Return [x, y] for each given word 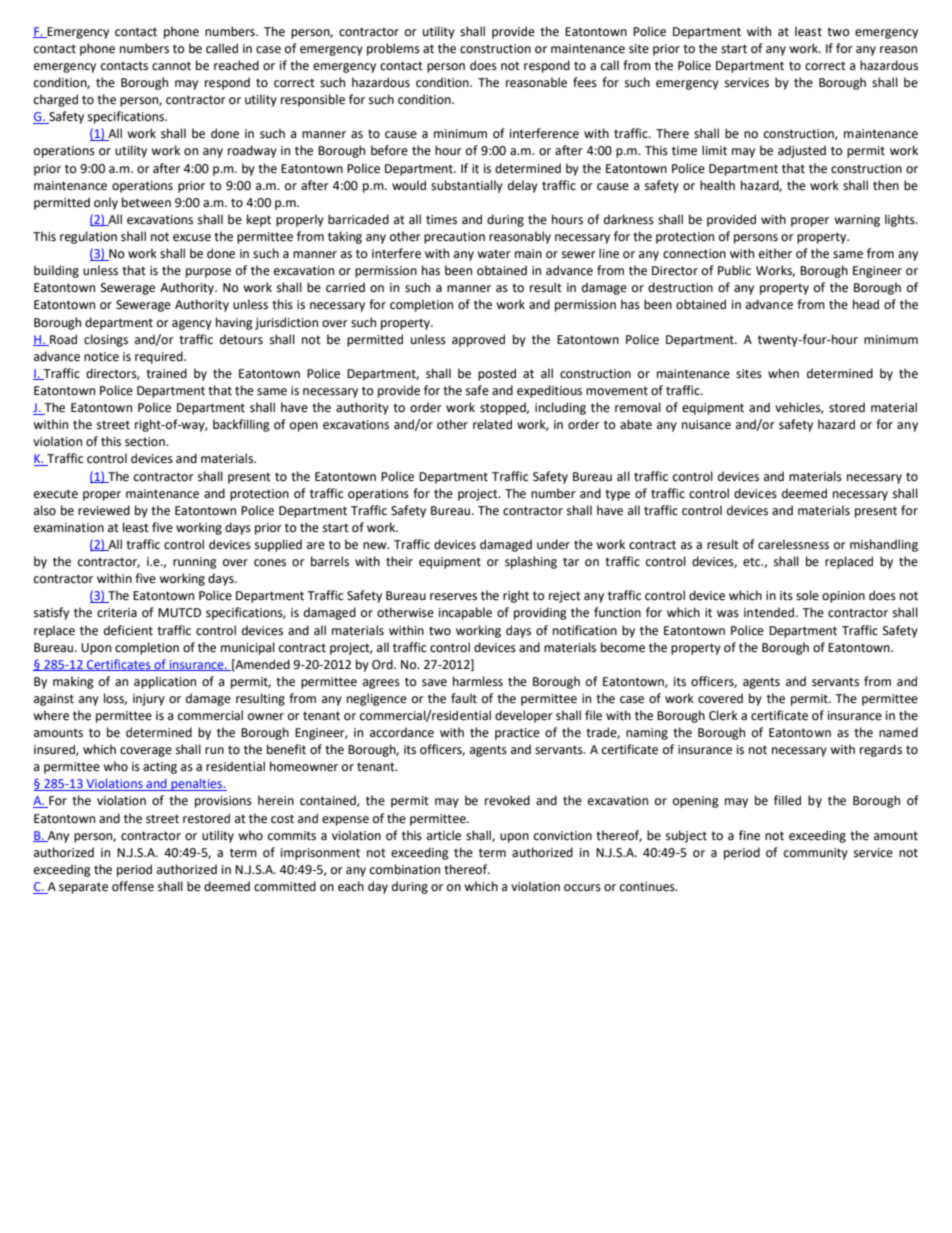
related [492, 424]
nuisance [706, 425]
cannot [171, 66]
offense [133, 886]
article [444, 835]
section [146, 442]
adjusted [802, 151]
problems [393, 49]
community [816, 854]
